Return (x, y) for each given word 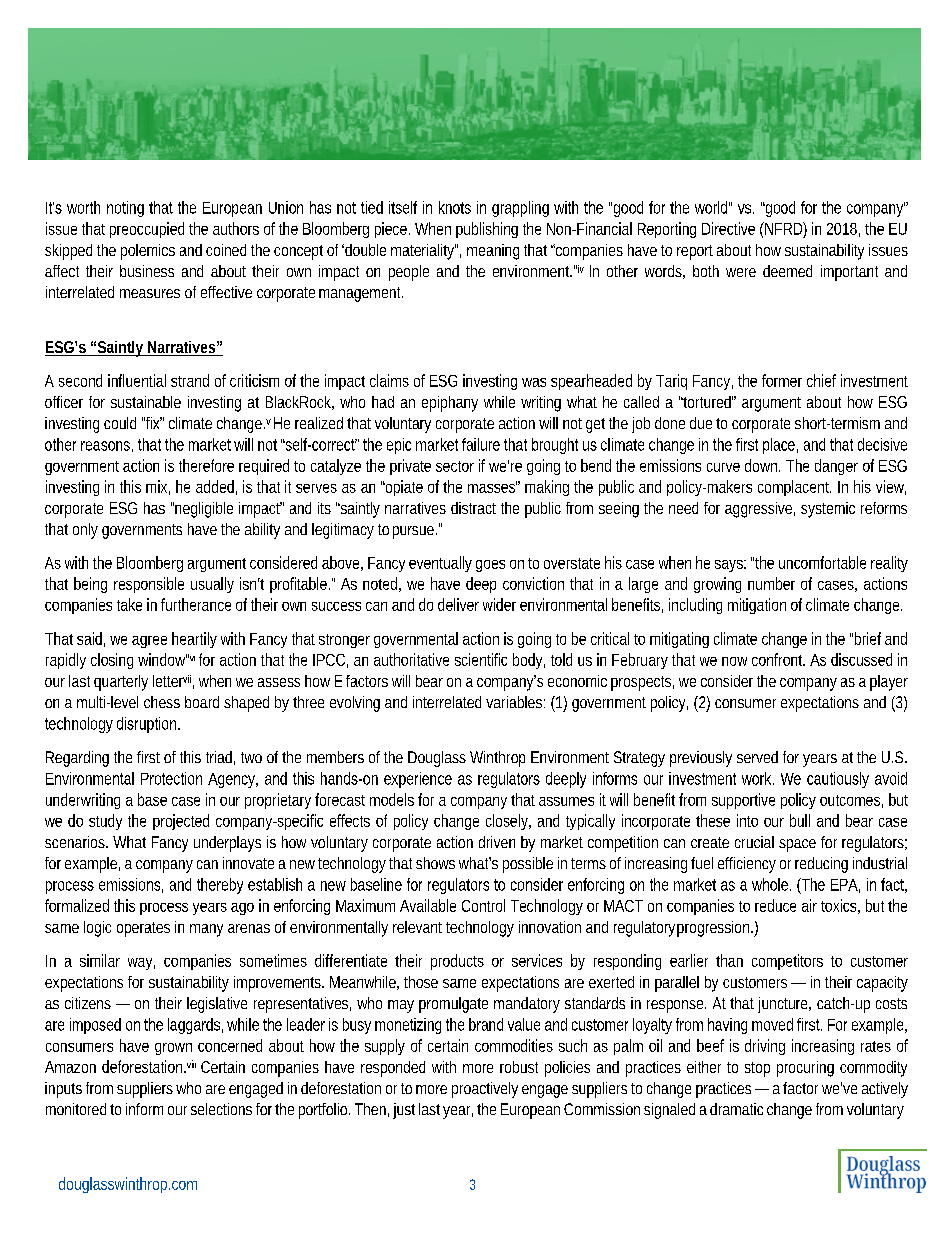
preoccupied (147, 230)
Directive (728, 228)
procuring (805, 1069)
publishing (487, 230)
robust (519, 1067)
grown (173, 1049)
